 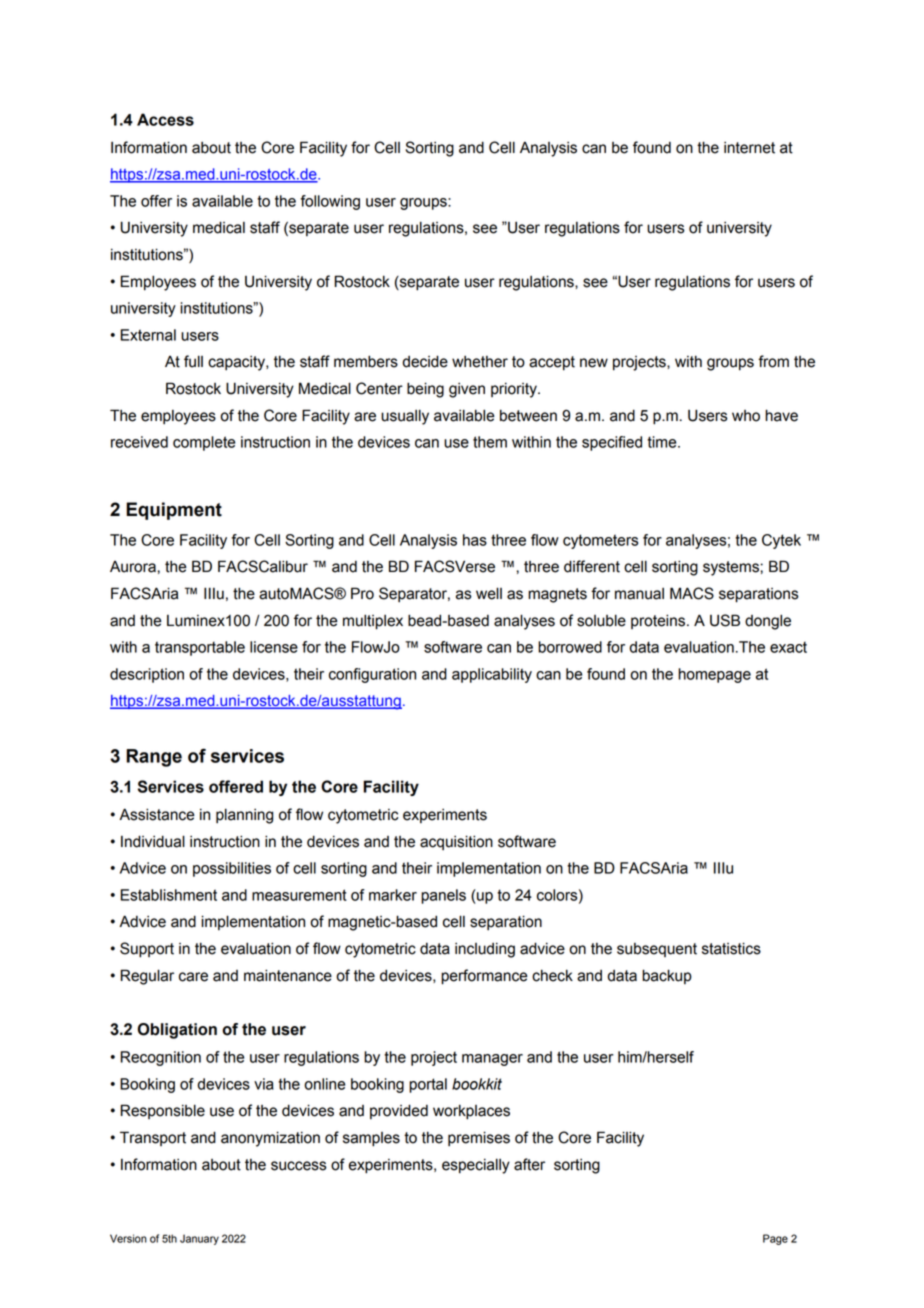 What do you see at coordinates (732, 568) in the page?
I see `systems` at bounding box center [732, 568].
